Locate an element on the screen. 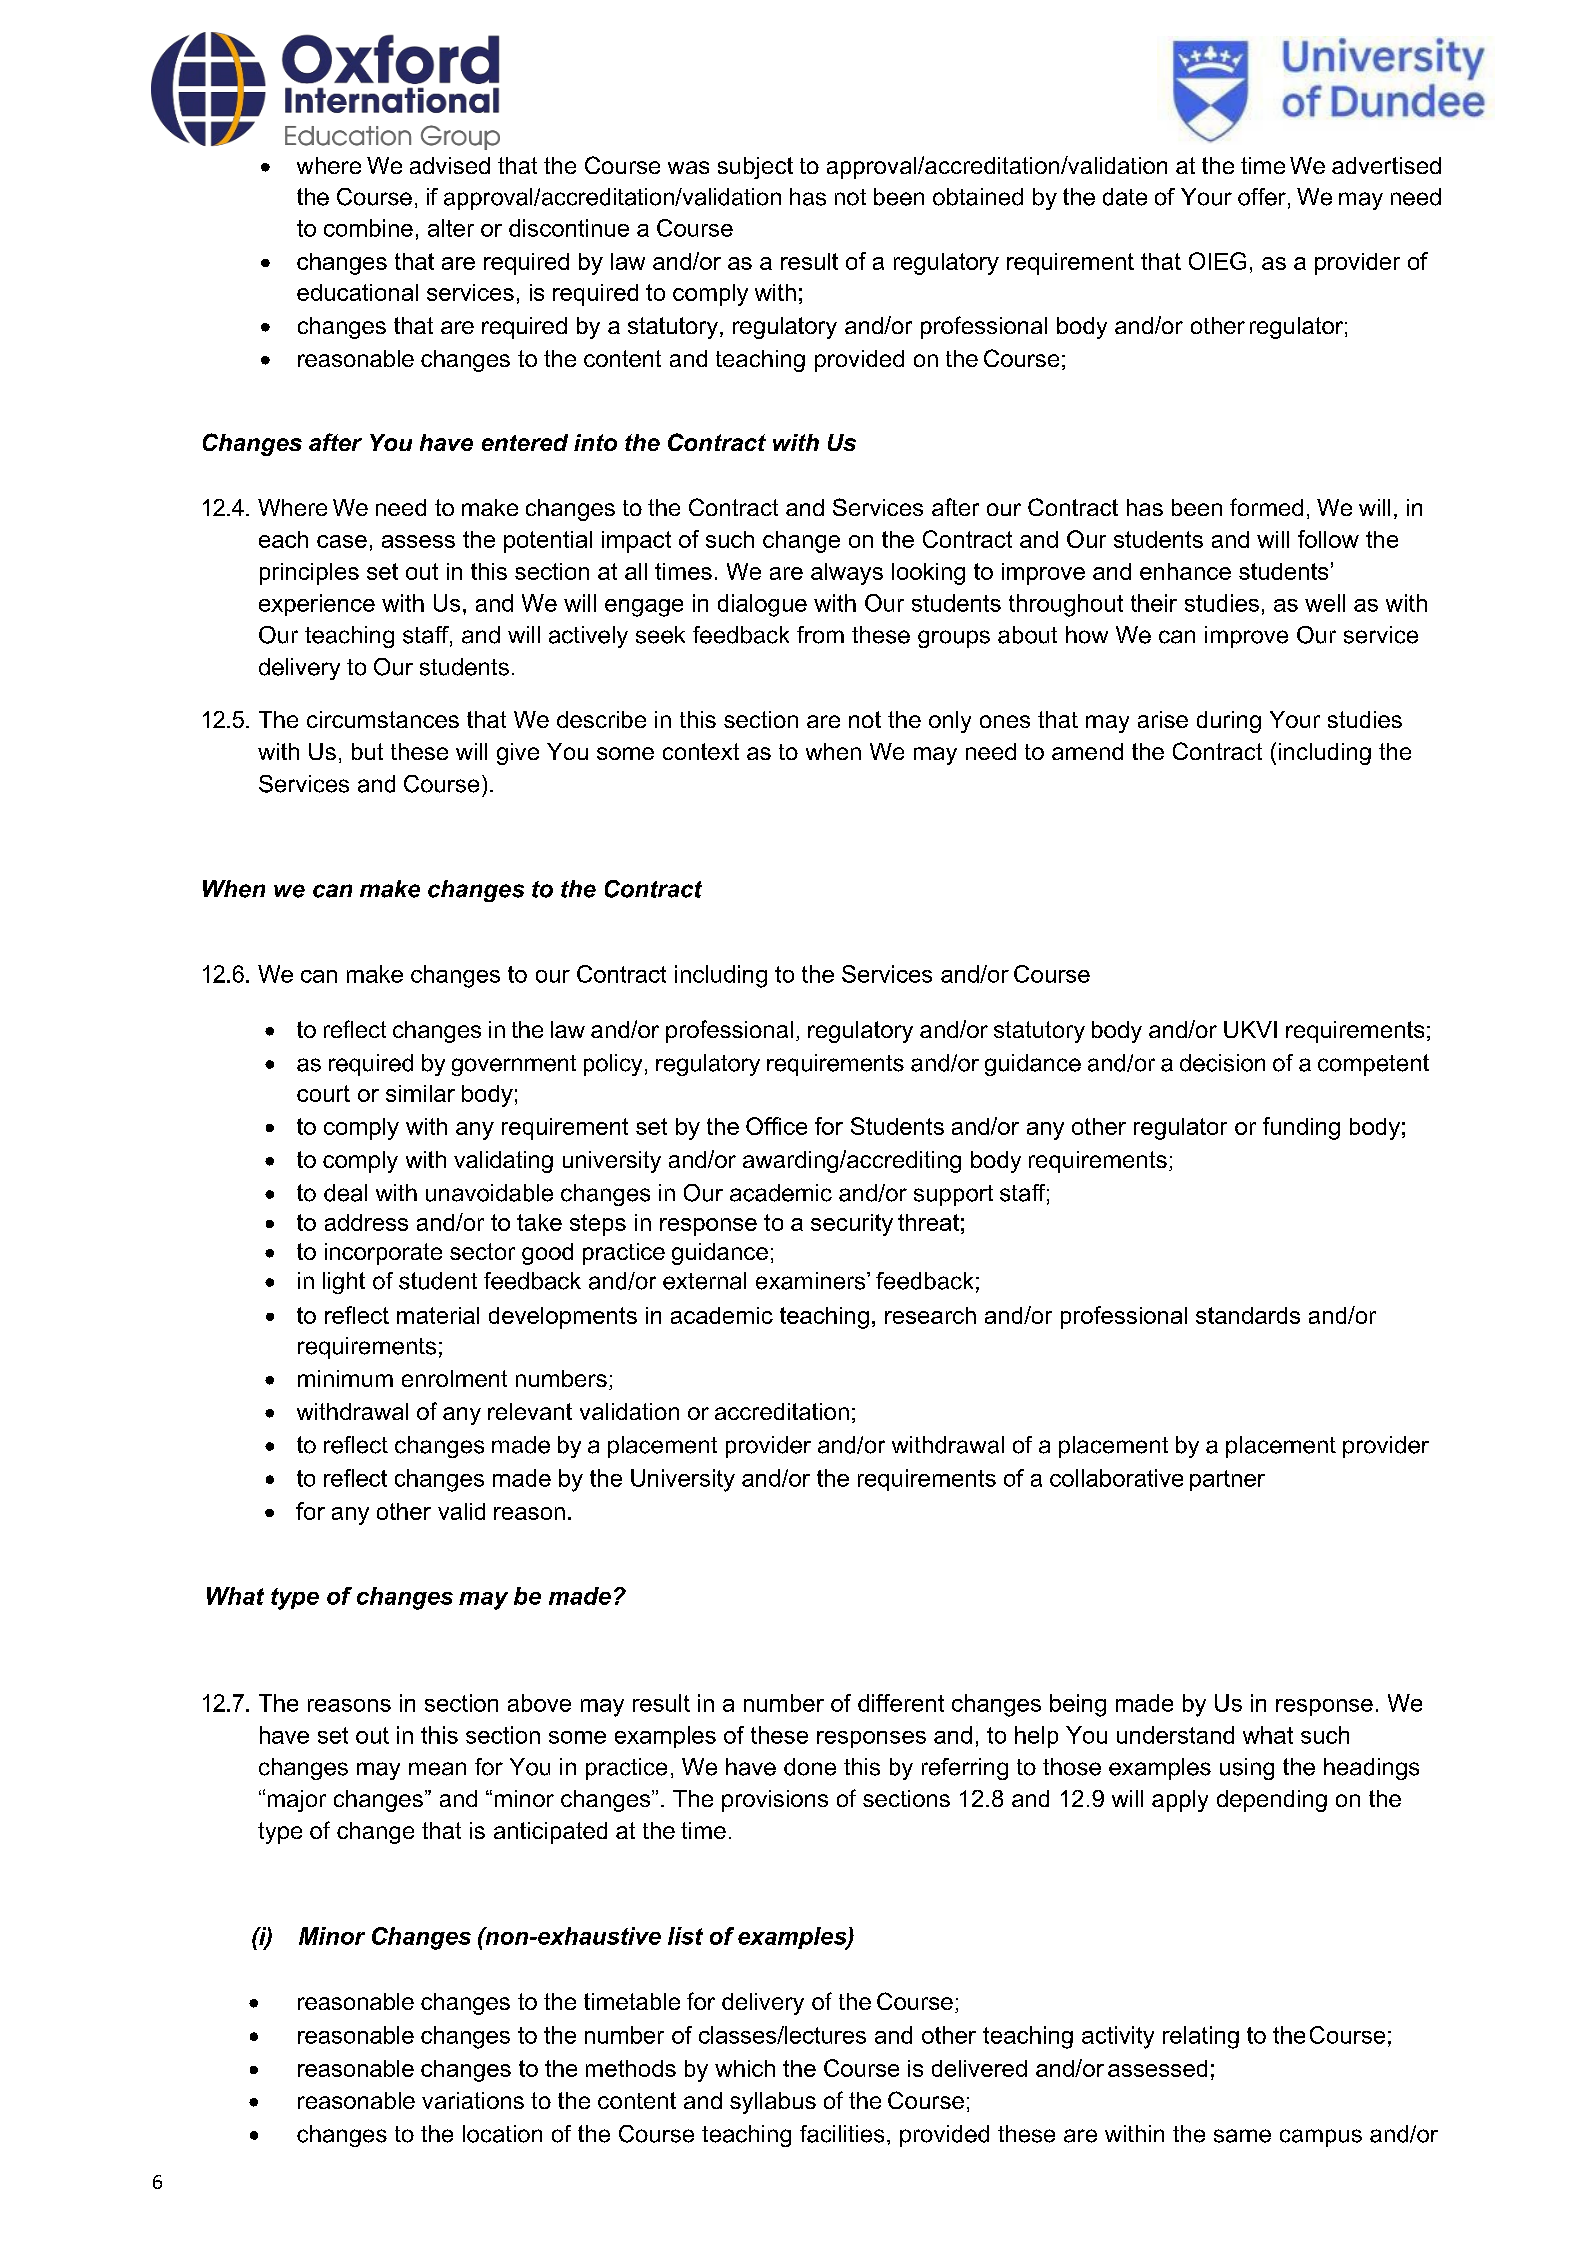 The height and width of the screenshot is (2254, 1593). partner is located at coordinates (1227, 1480).
